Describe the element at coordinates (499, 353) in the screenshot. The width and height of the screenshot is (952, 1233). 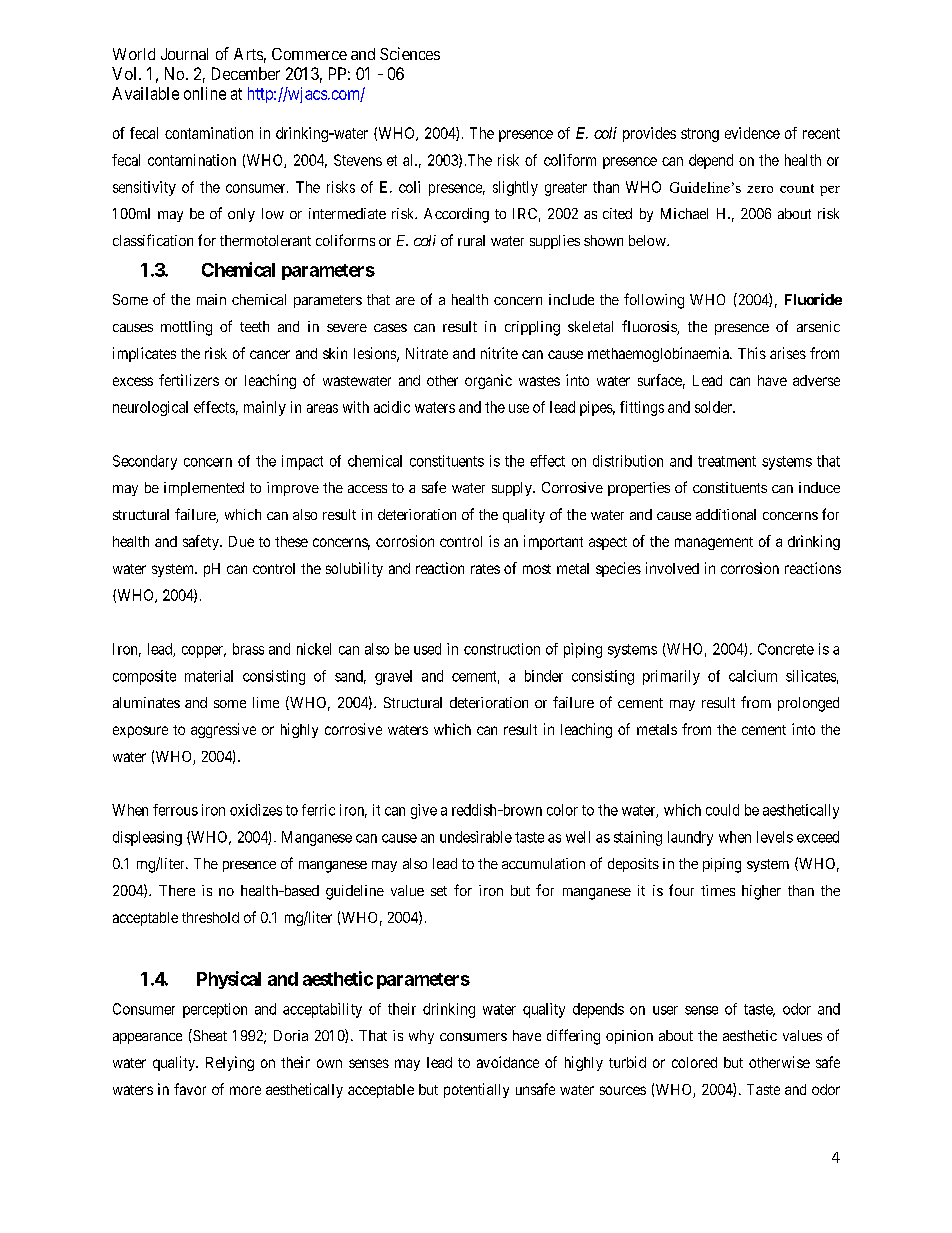
I see `nitrite` at that location.
